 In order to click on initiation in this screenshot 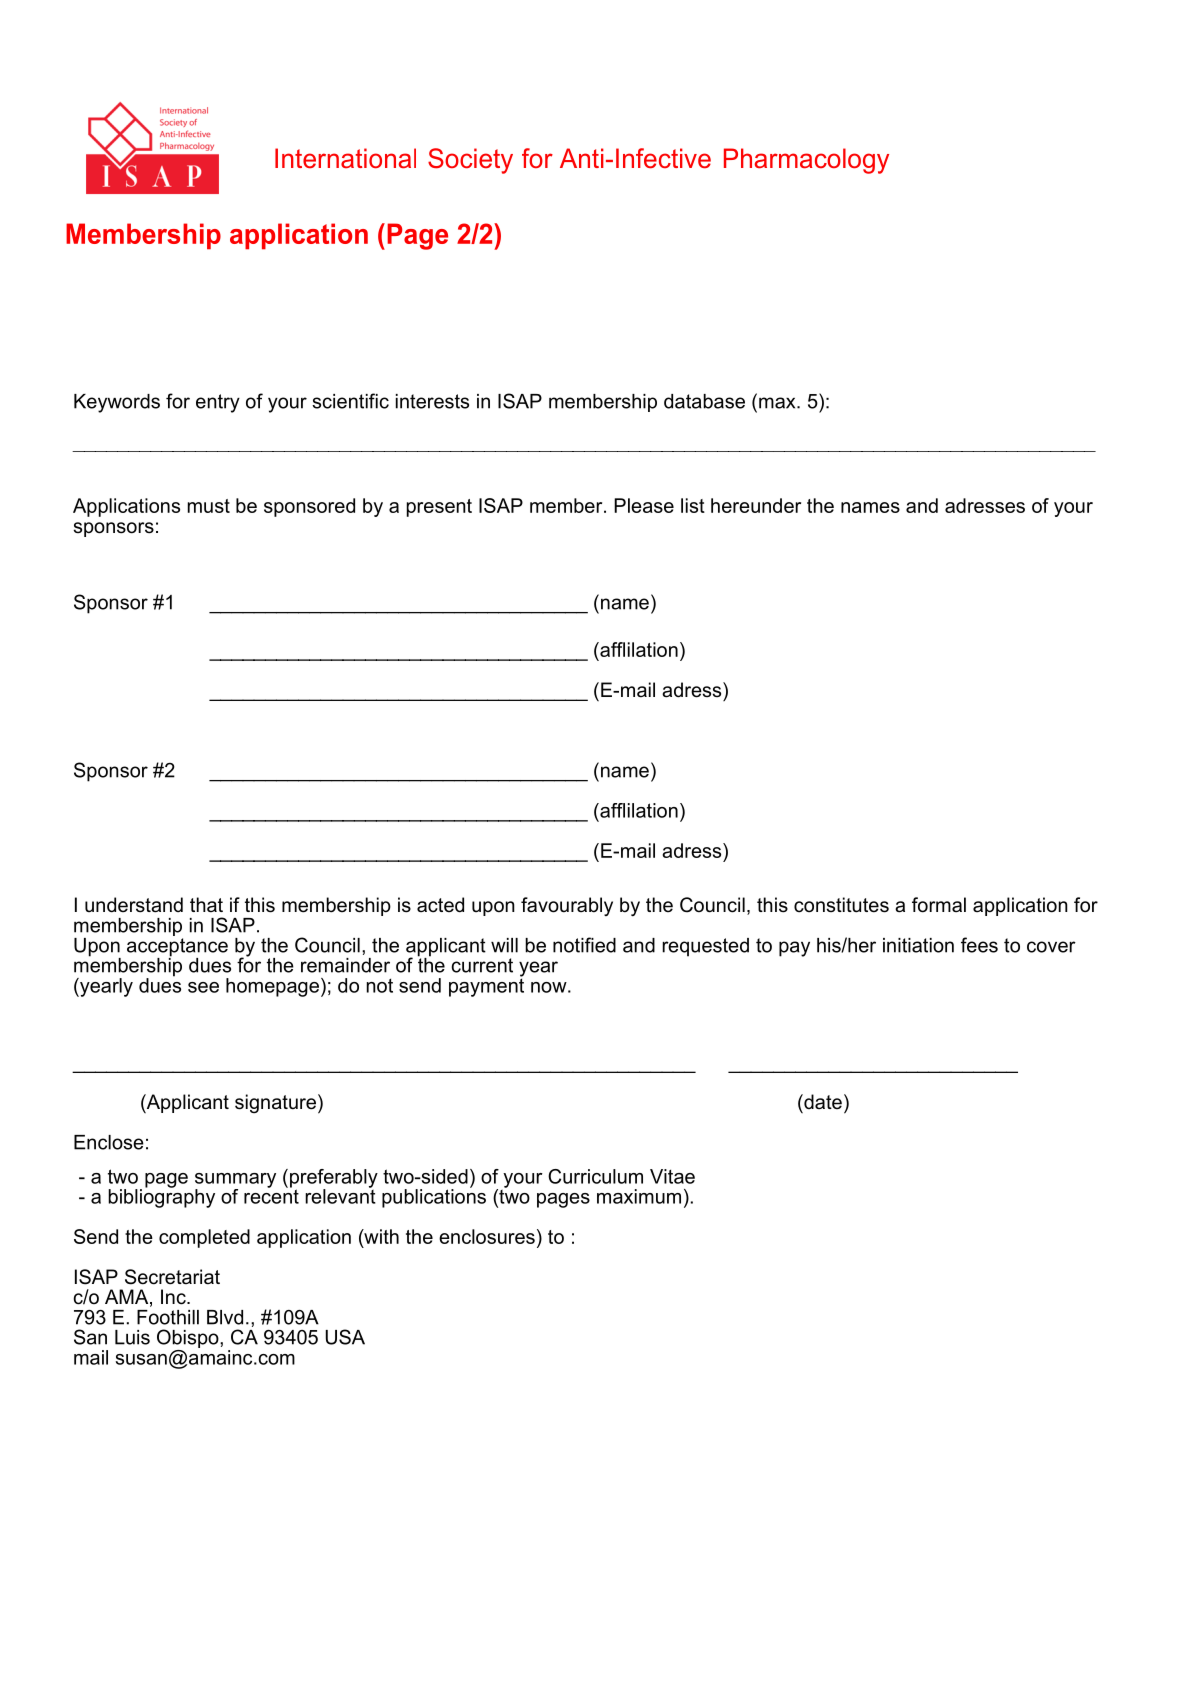, I will do `click(918, 945)`.
